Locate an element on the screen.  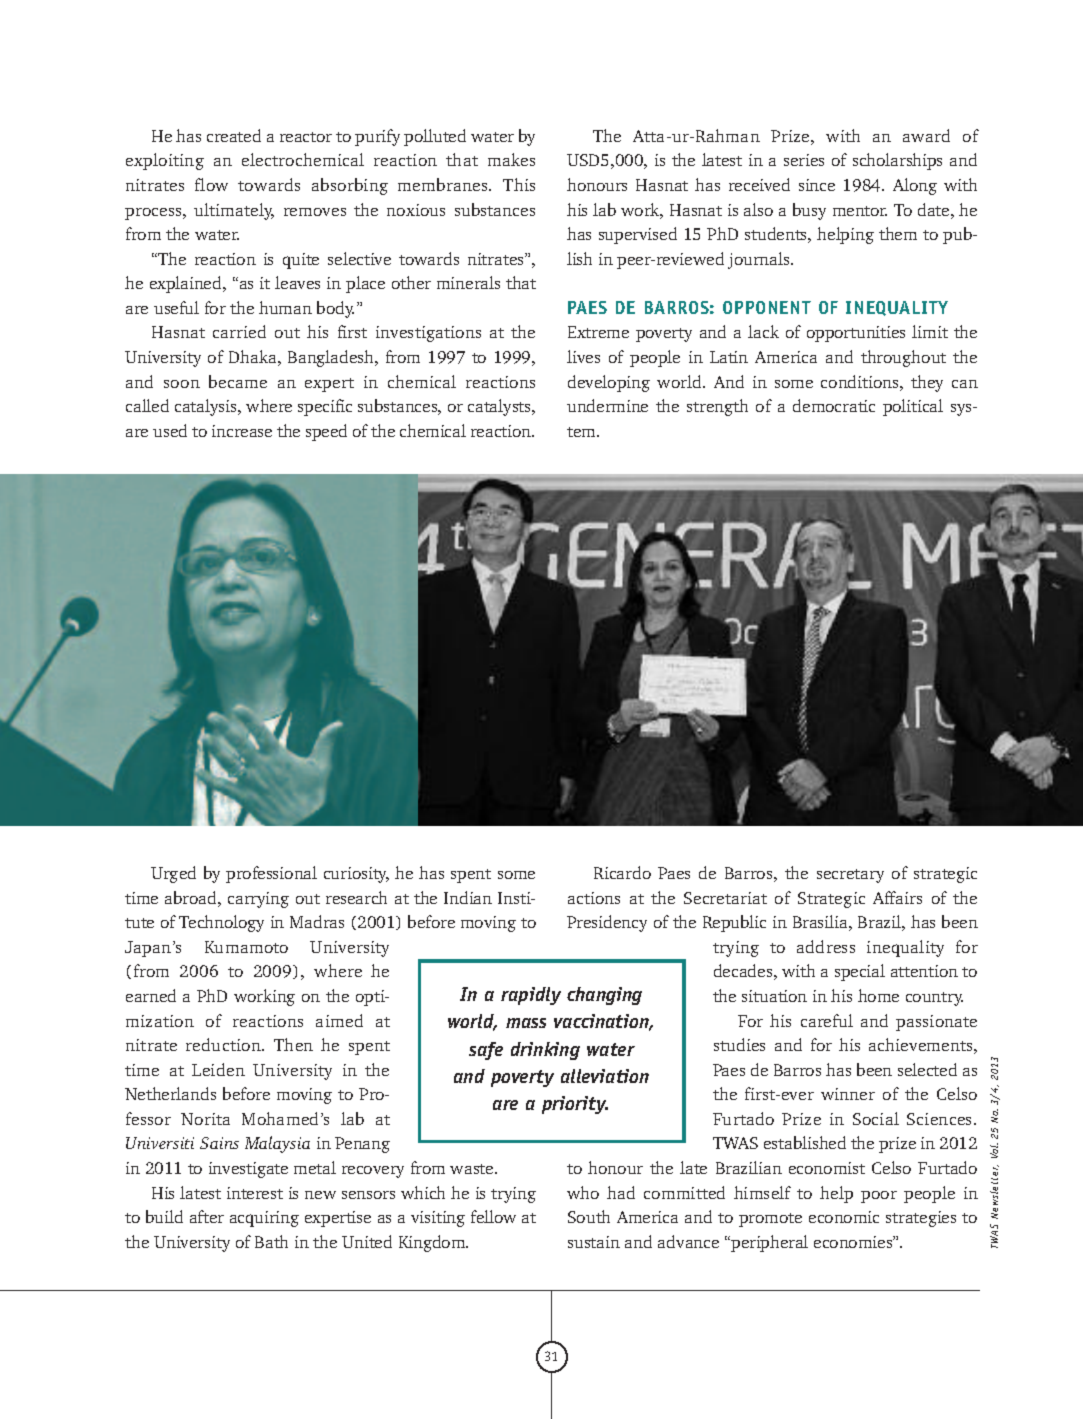
This is located at coordinates (519, 184).
